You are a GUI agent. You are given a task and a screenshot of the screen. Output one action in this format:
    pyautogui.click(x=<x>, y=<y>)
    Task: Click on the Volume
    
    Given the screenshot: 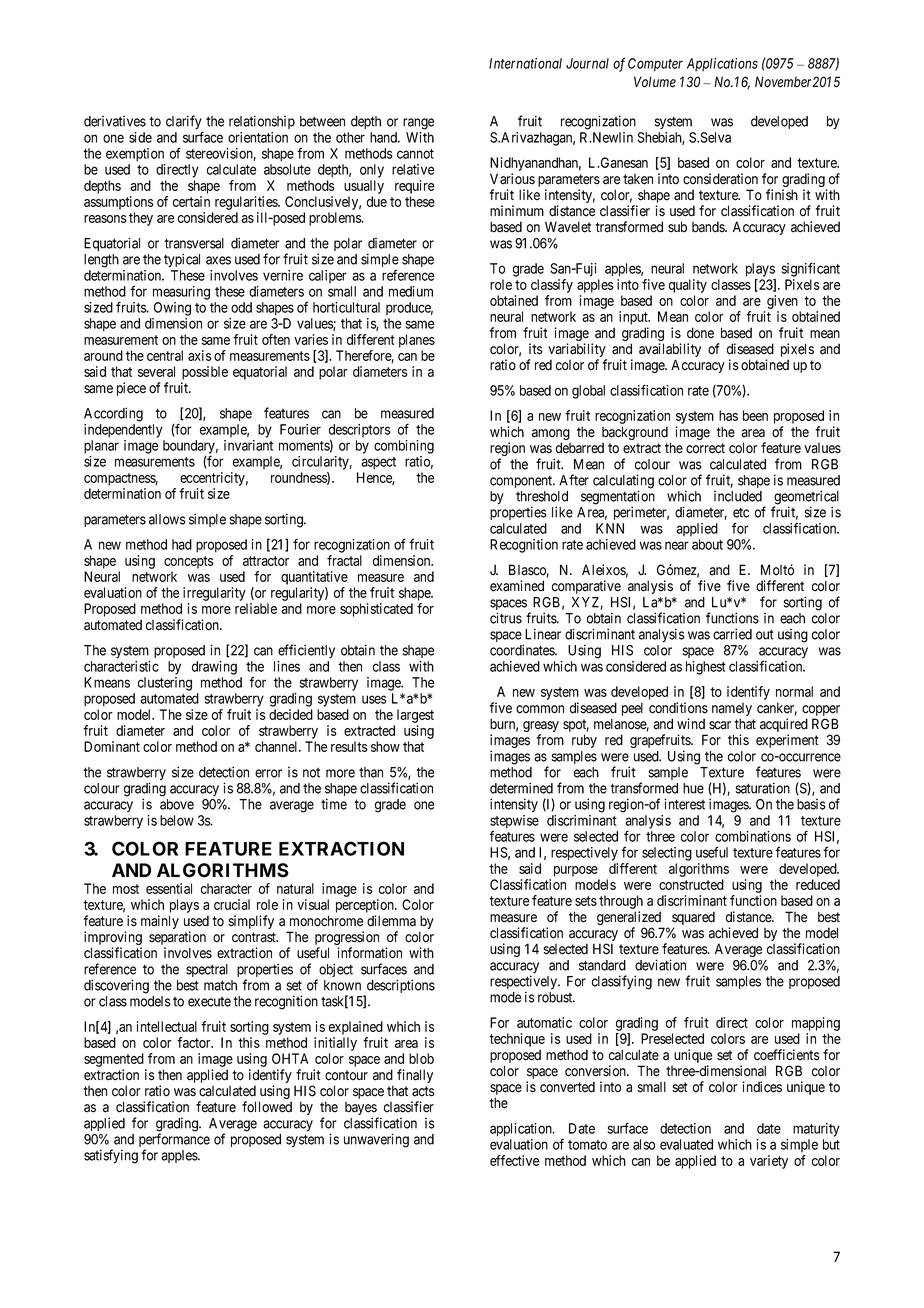 What is the action you would take?
    pyautogui.click(x=655, y=82)
